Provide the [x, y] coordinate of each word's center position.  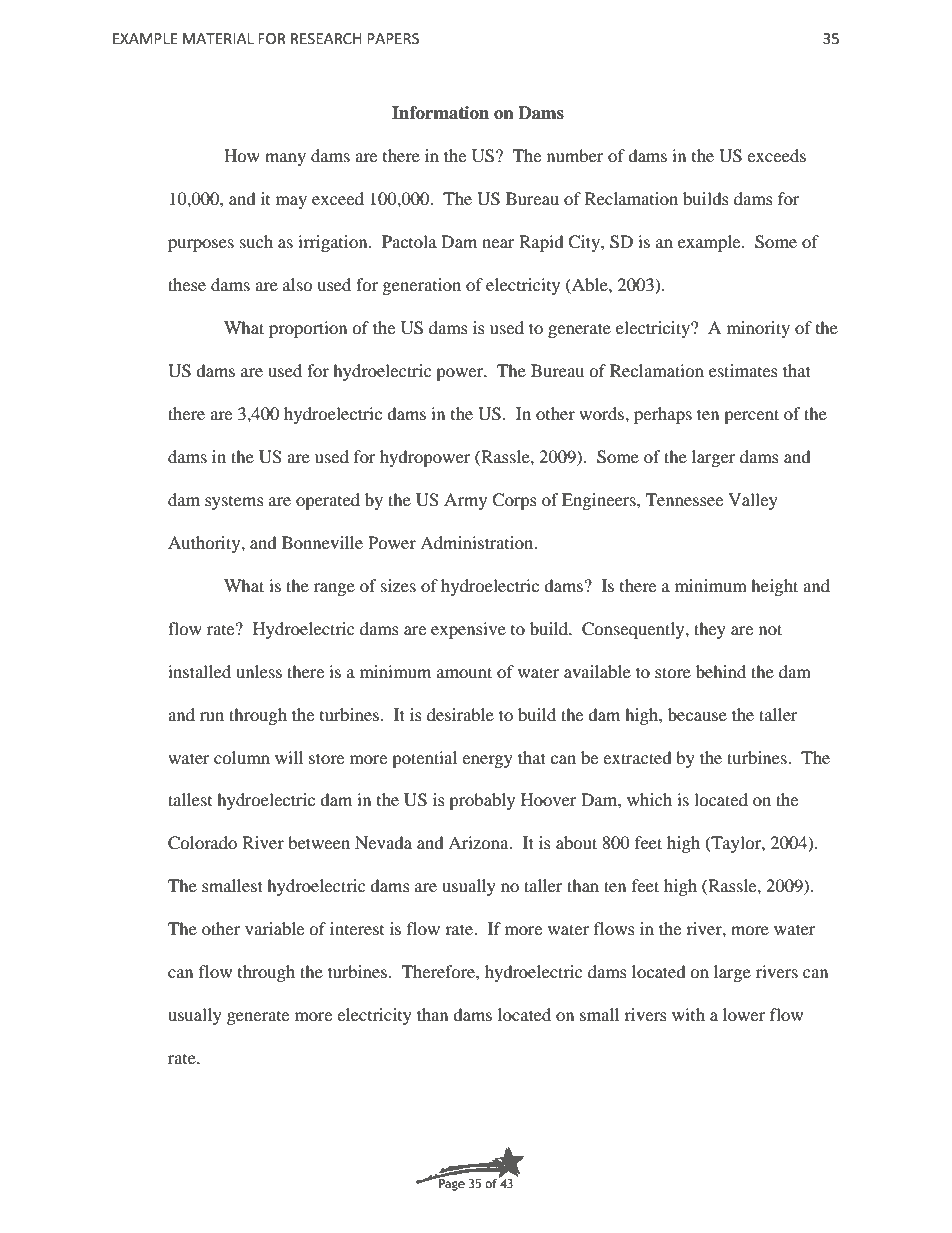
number [575, 155]
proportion [308, 329]
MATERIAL [218, 38]
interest [357, 928]
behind [721, 671]
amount [464, 672]
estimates [743, 370]
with [688, 1014]
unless [259, 671]
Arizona [479, 842]
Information [440, 113]
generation [422, 286]
